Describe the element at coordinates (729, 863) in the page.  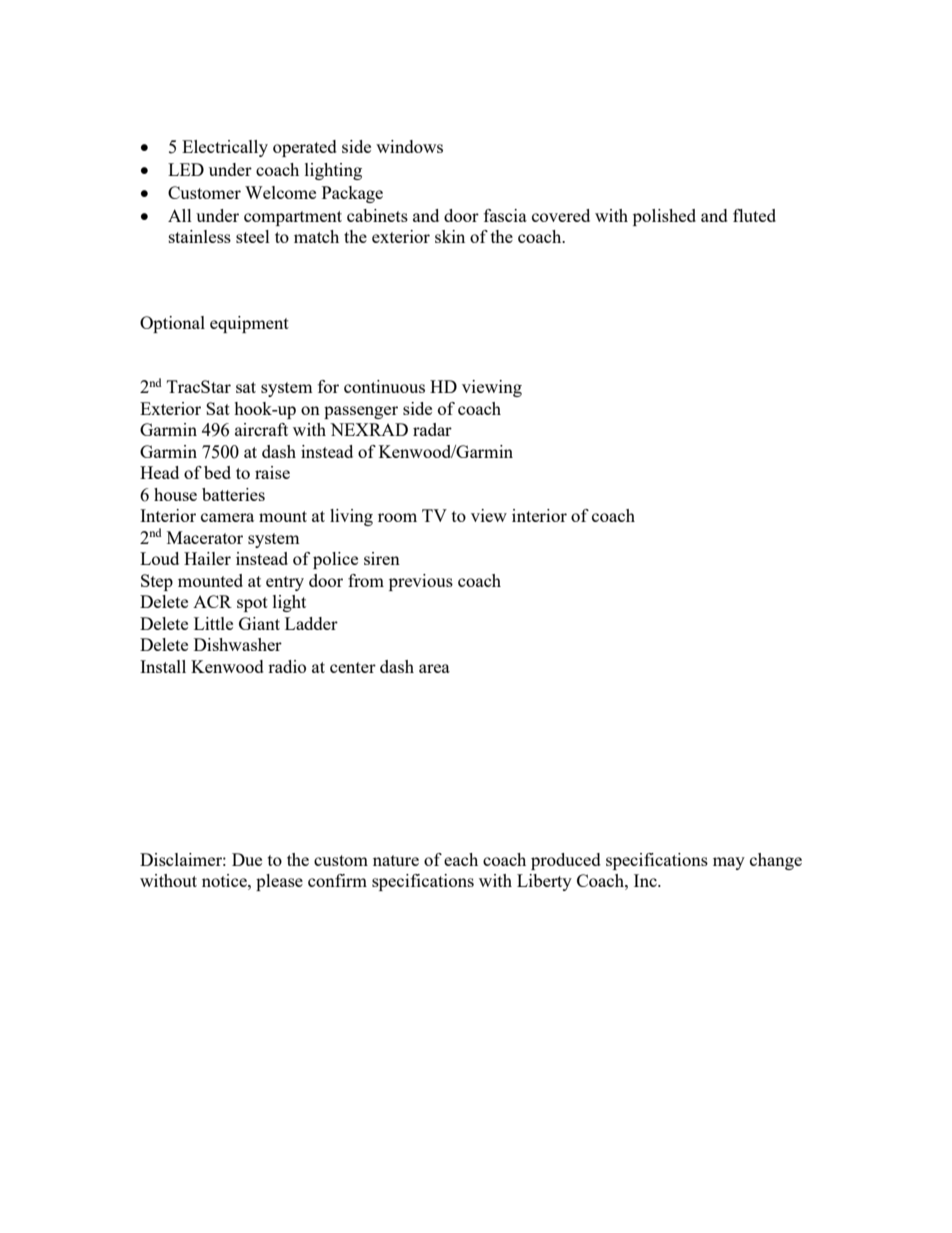
I see `may` at that location.
